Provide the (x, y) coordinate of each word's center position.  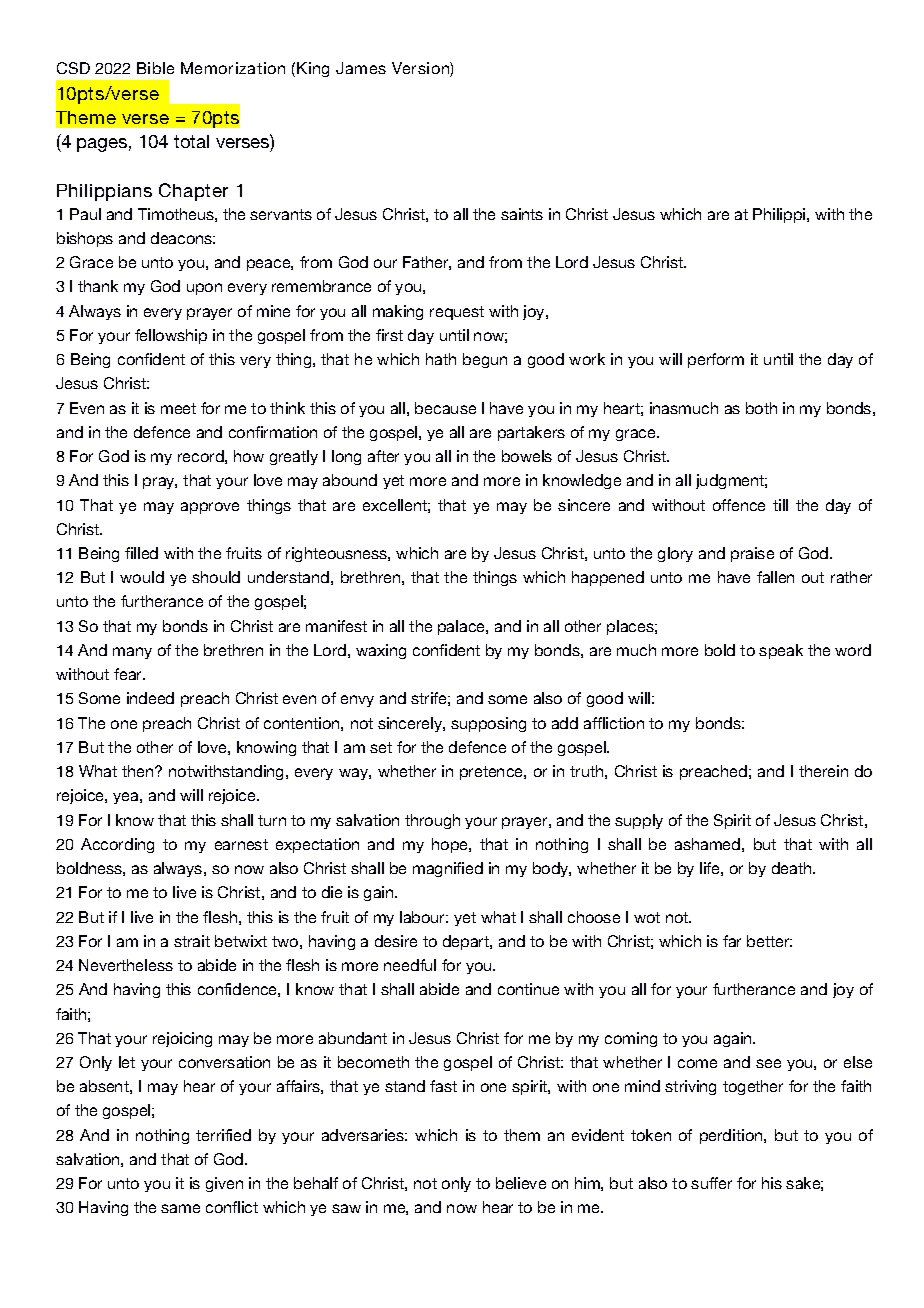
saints (522, 214)
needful (410, 965)
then (137, 771)
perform (716, 360)
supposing (488, 724)
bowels (527, 456)
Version (421, 69)
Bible (155, 68)
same (180, 1208)
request (457, 313)
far (732, 941)
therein (823, 771)
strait (192, 941)
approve (210, 508)
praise (752, 554)
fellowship (171, 336)
